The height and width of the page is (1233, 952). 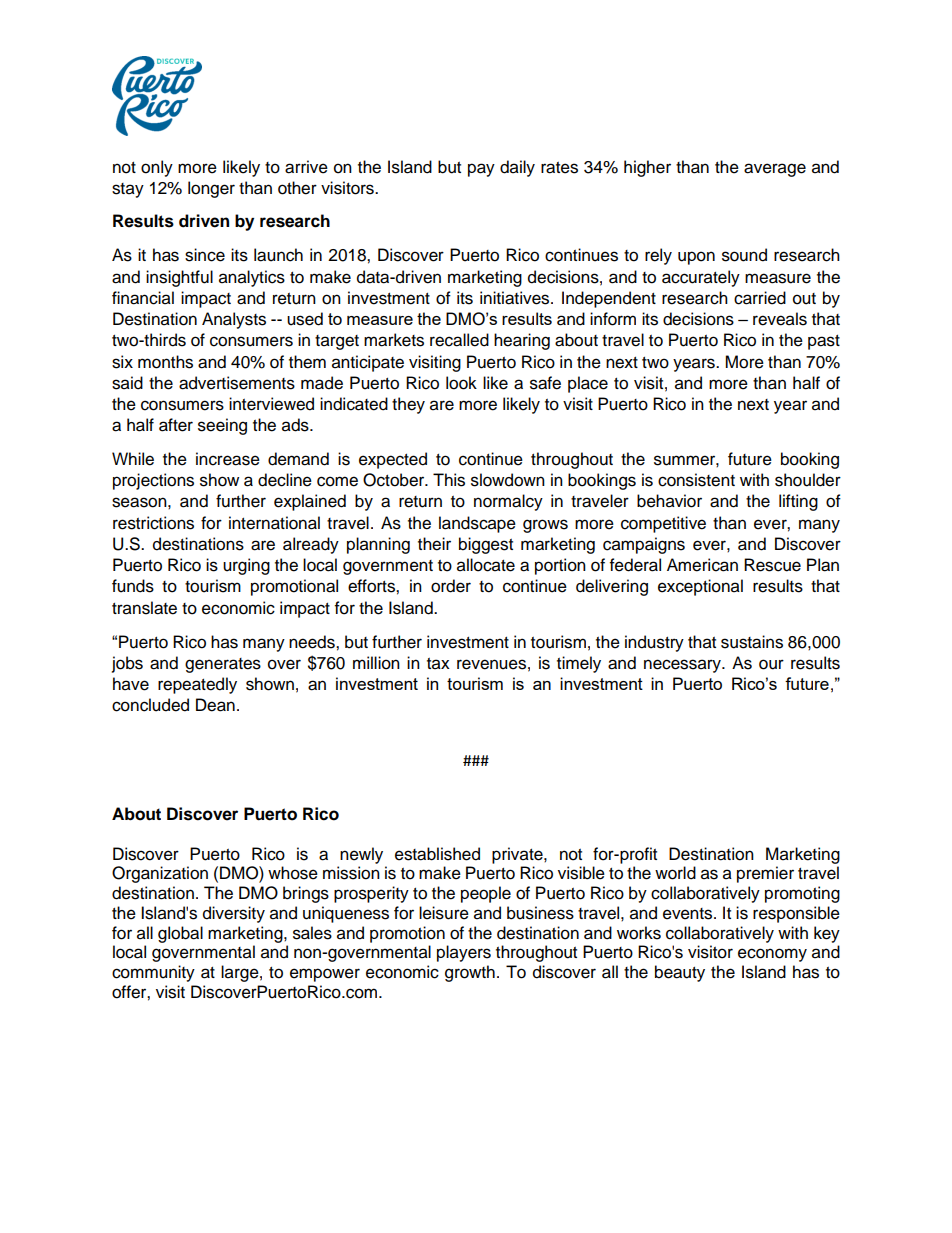 What do you see at coordinates (683, 666) in the page?
I see `necessary` at bounding box center [683, 666].
